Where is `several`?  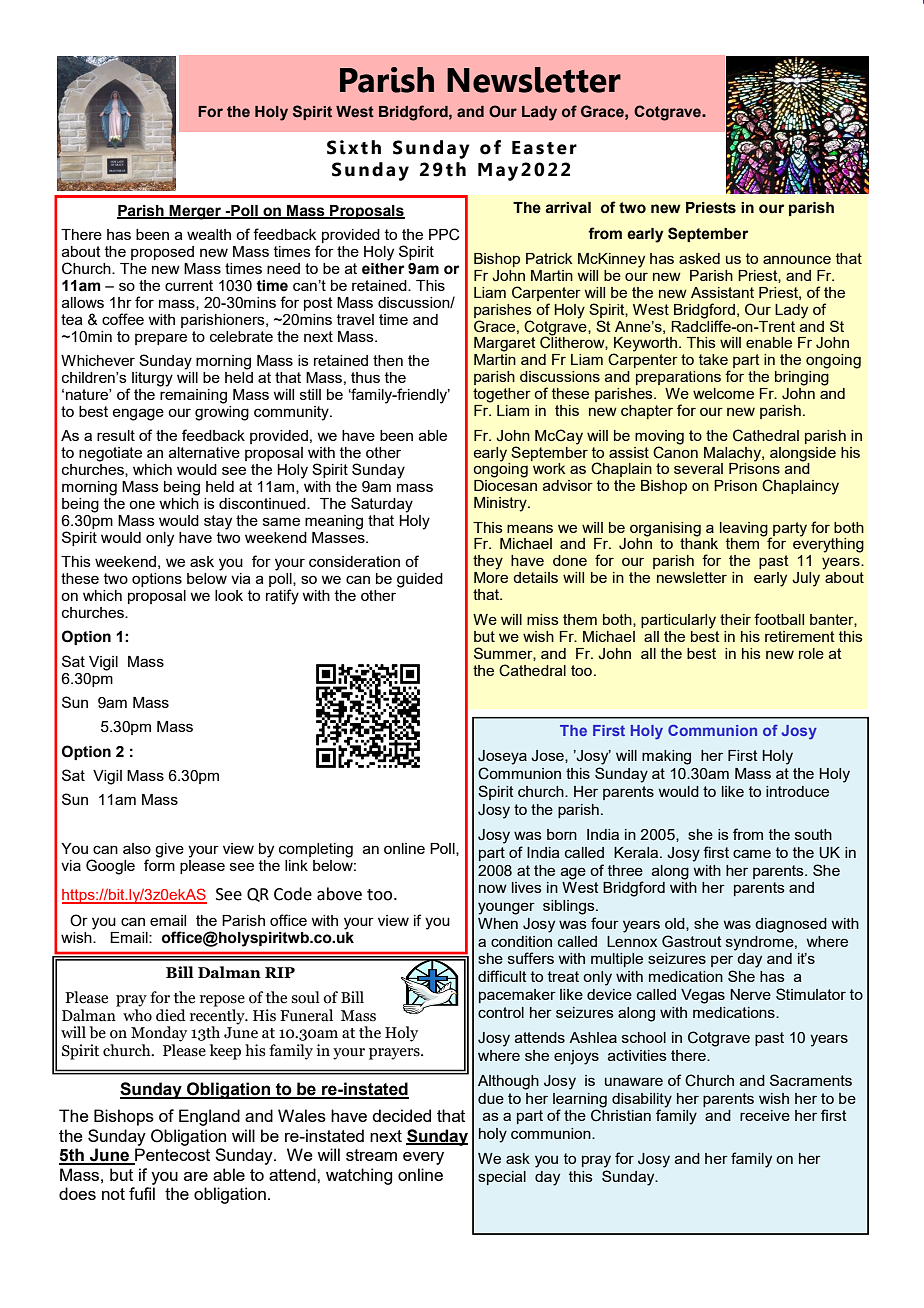 several is located at coordinates (698, 468).
